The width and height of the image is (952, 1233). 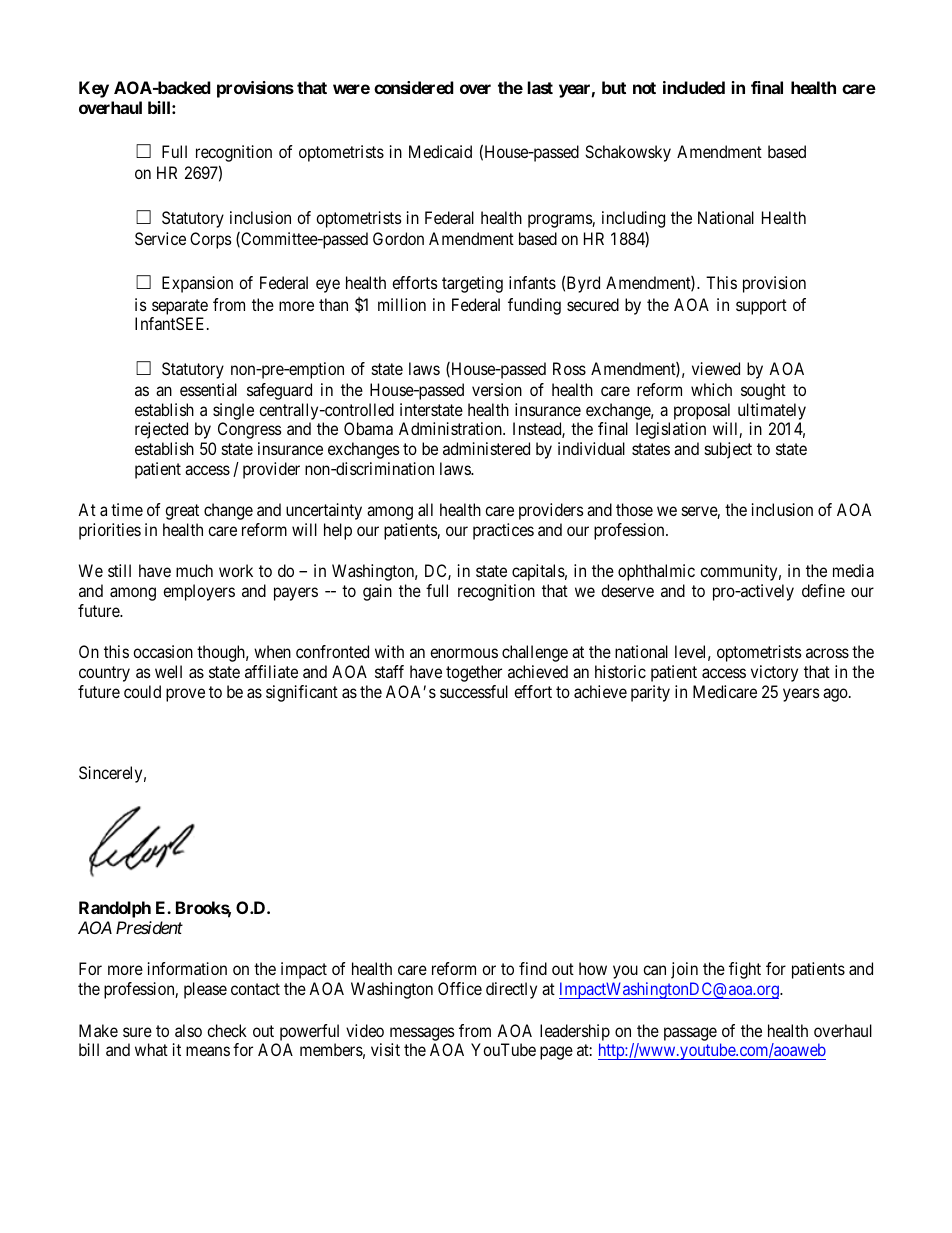 What do you see at coordinates (440, 151) in the image?
I see `Medicaid` at bounding box center [440, 151].
